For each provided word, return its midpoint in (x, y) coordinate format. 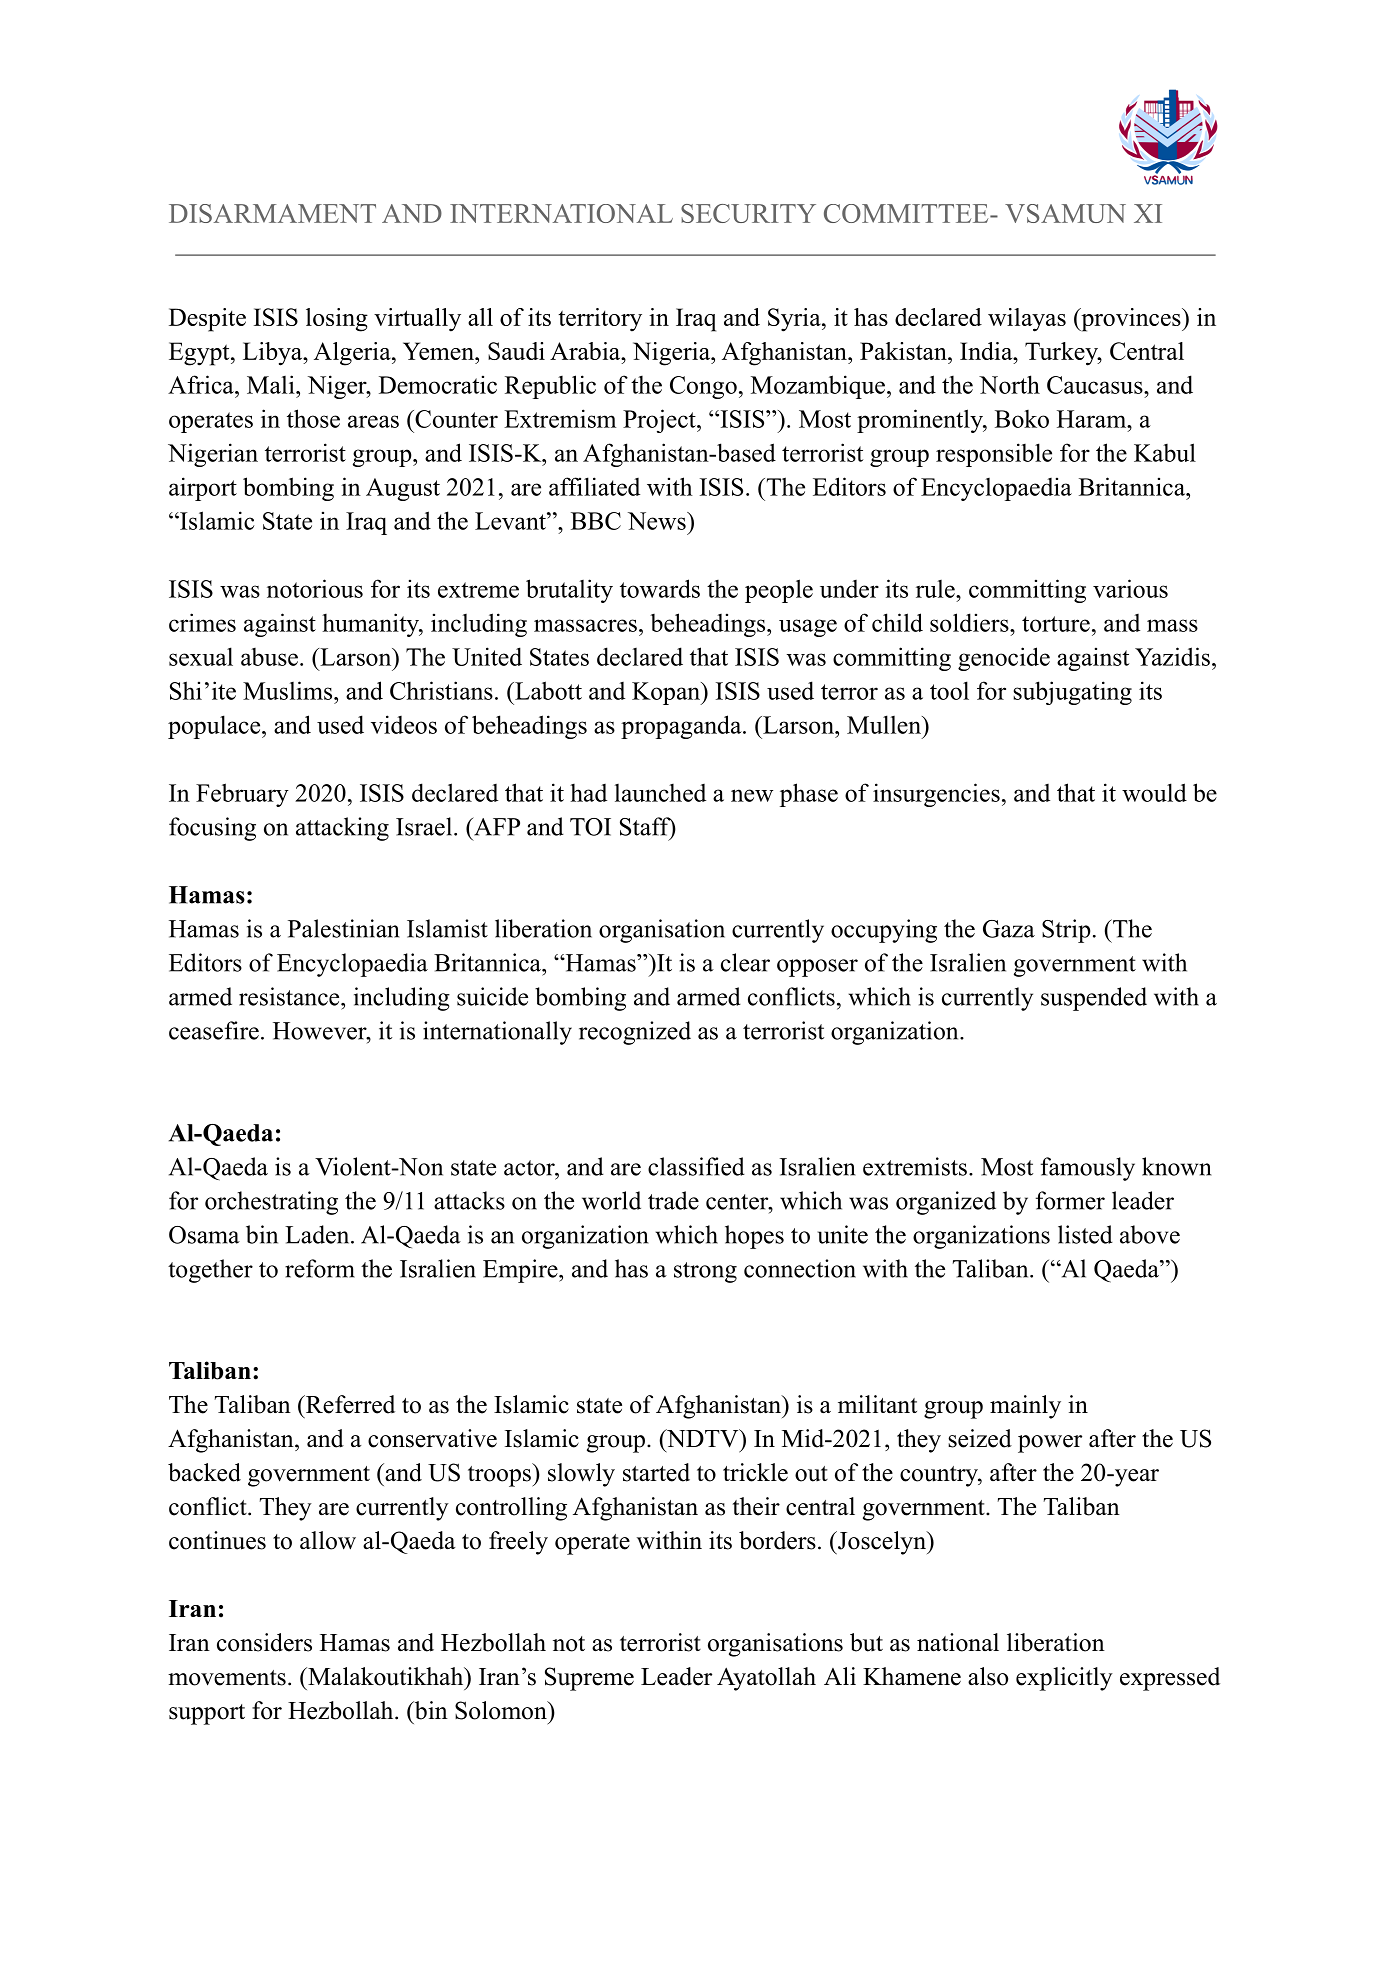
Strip (1066, 931)
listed (1085, 1234)
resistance (290, 996)
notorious (315, 588)
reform (320, 1268)
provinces (1131, 320)
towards (660, 588)
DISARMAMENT (272, 213)
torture (1056, 624)
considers (264, 1642)
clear (745, 962)
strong (705, 1272)
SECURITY (748, 213)
